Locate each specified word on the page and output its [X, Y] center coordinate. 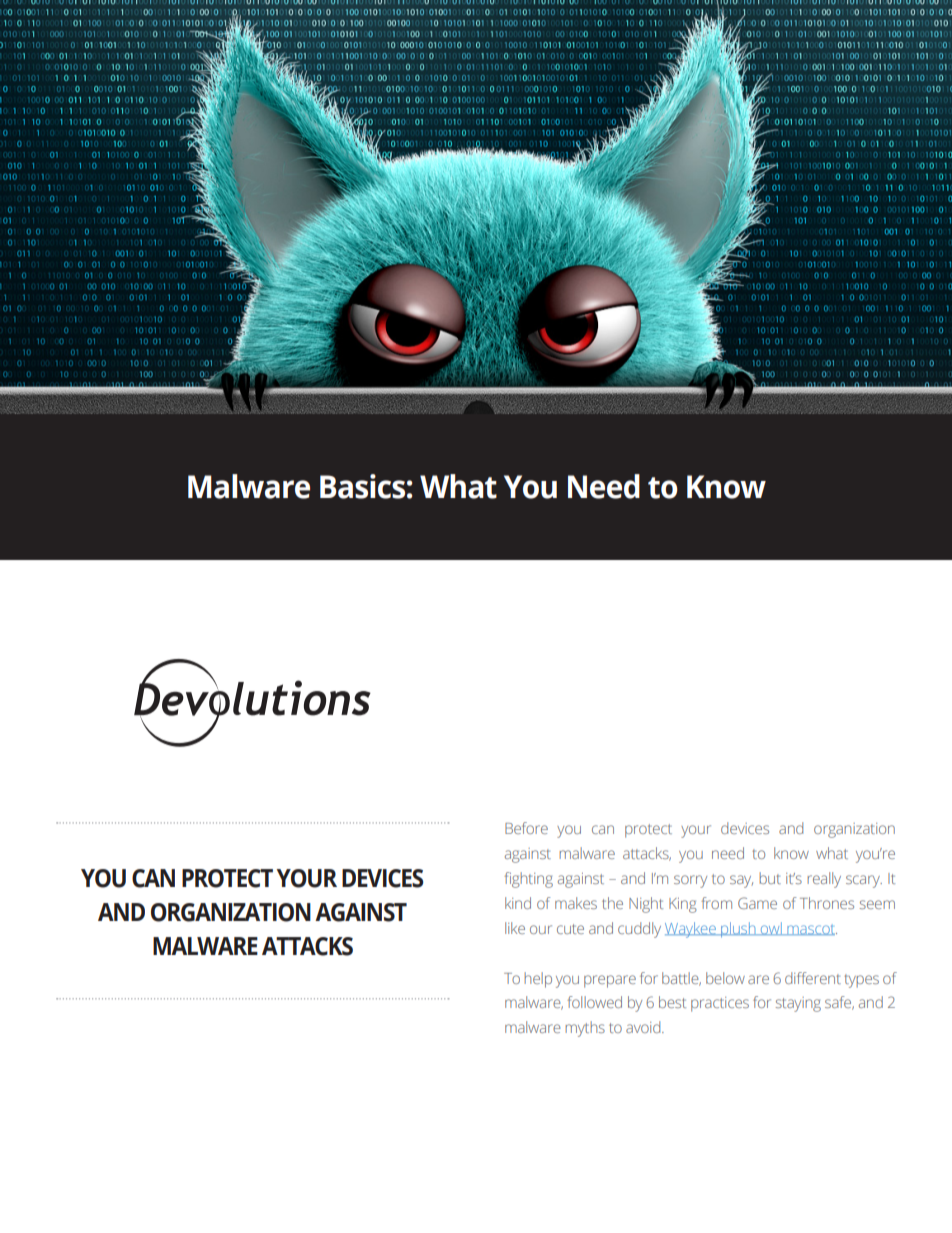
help [538, 980]
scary [864, 881]
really [824, 880]
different [813, 978]
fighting [529, 880]
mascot [811, 930]
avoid [644, 1027]
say [741, 881]
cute [570, 929]
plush [738, 930]
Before [526, 828]
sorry [690, 881]
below [725, 978]
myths [585, 1029]
